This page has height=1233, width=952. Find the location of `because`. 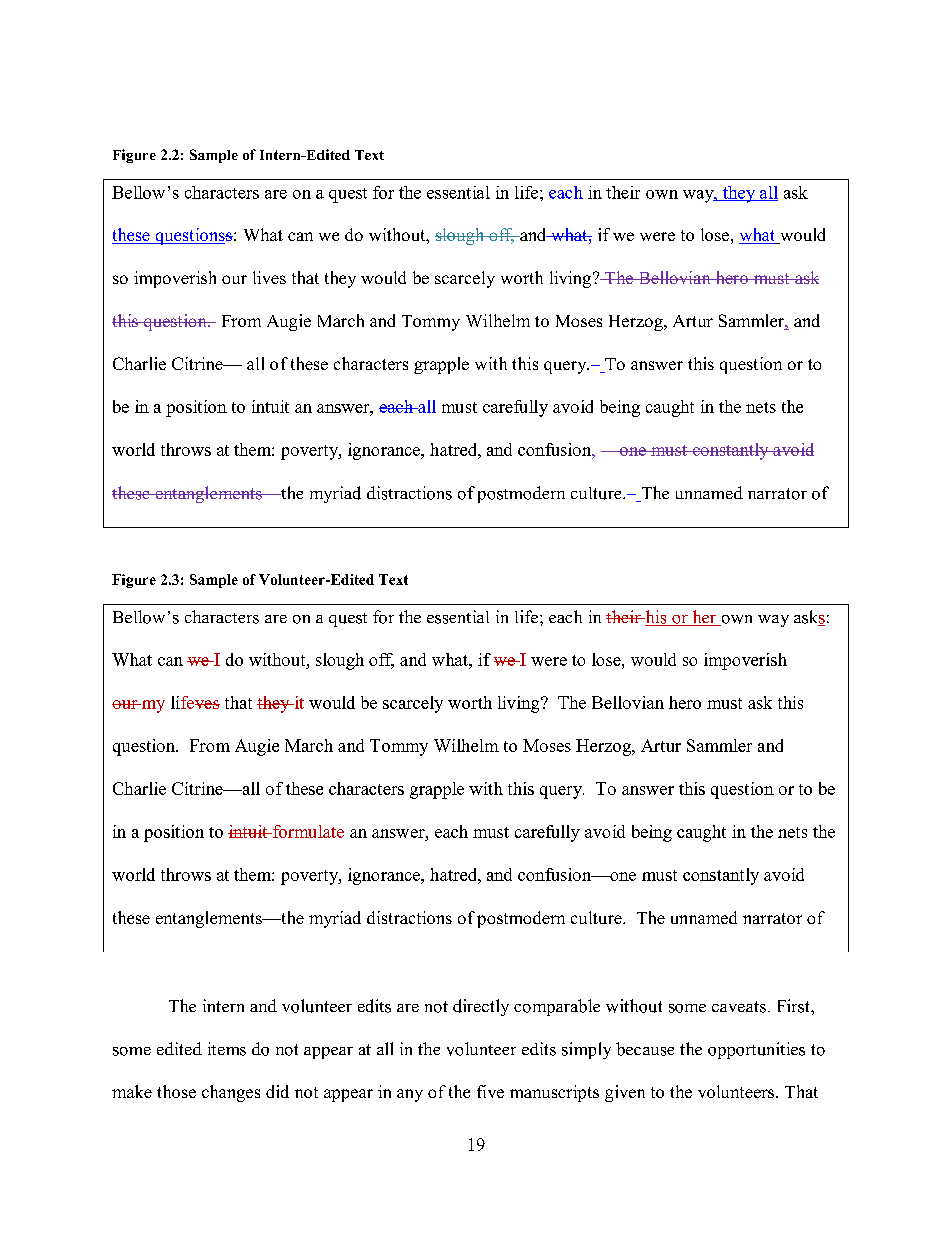

because is located at coordinates (645, 1049).
